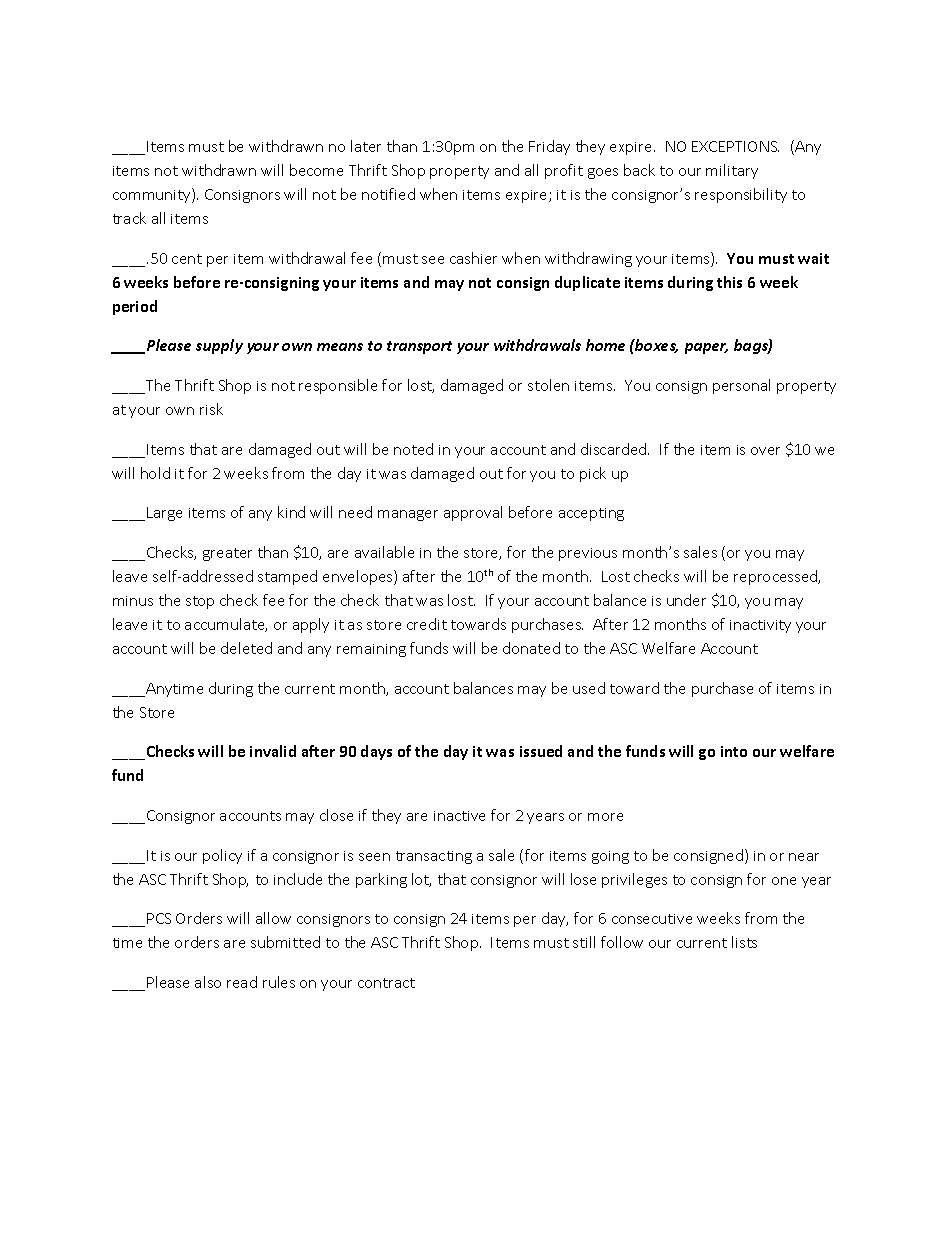 This image has width=952, height=1233. I want to click on transport, so click(419, 347).
